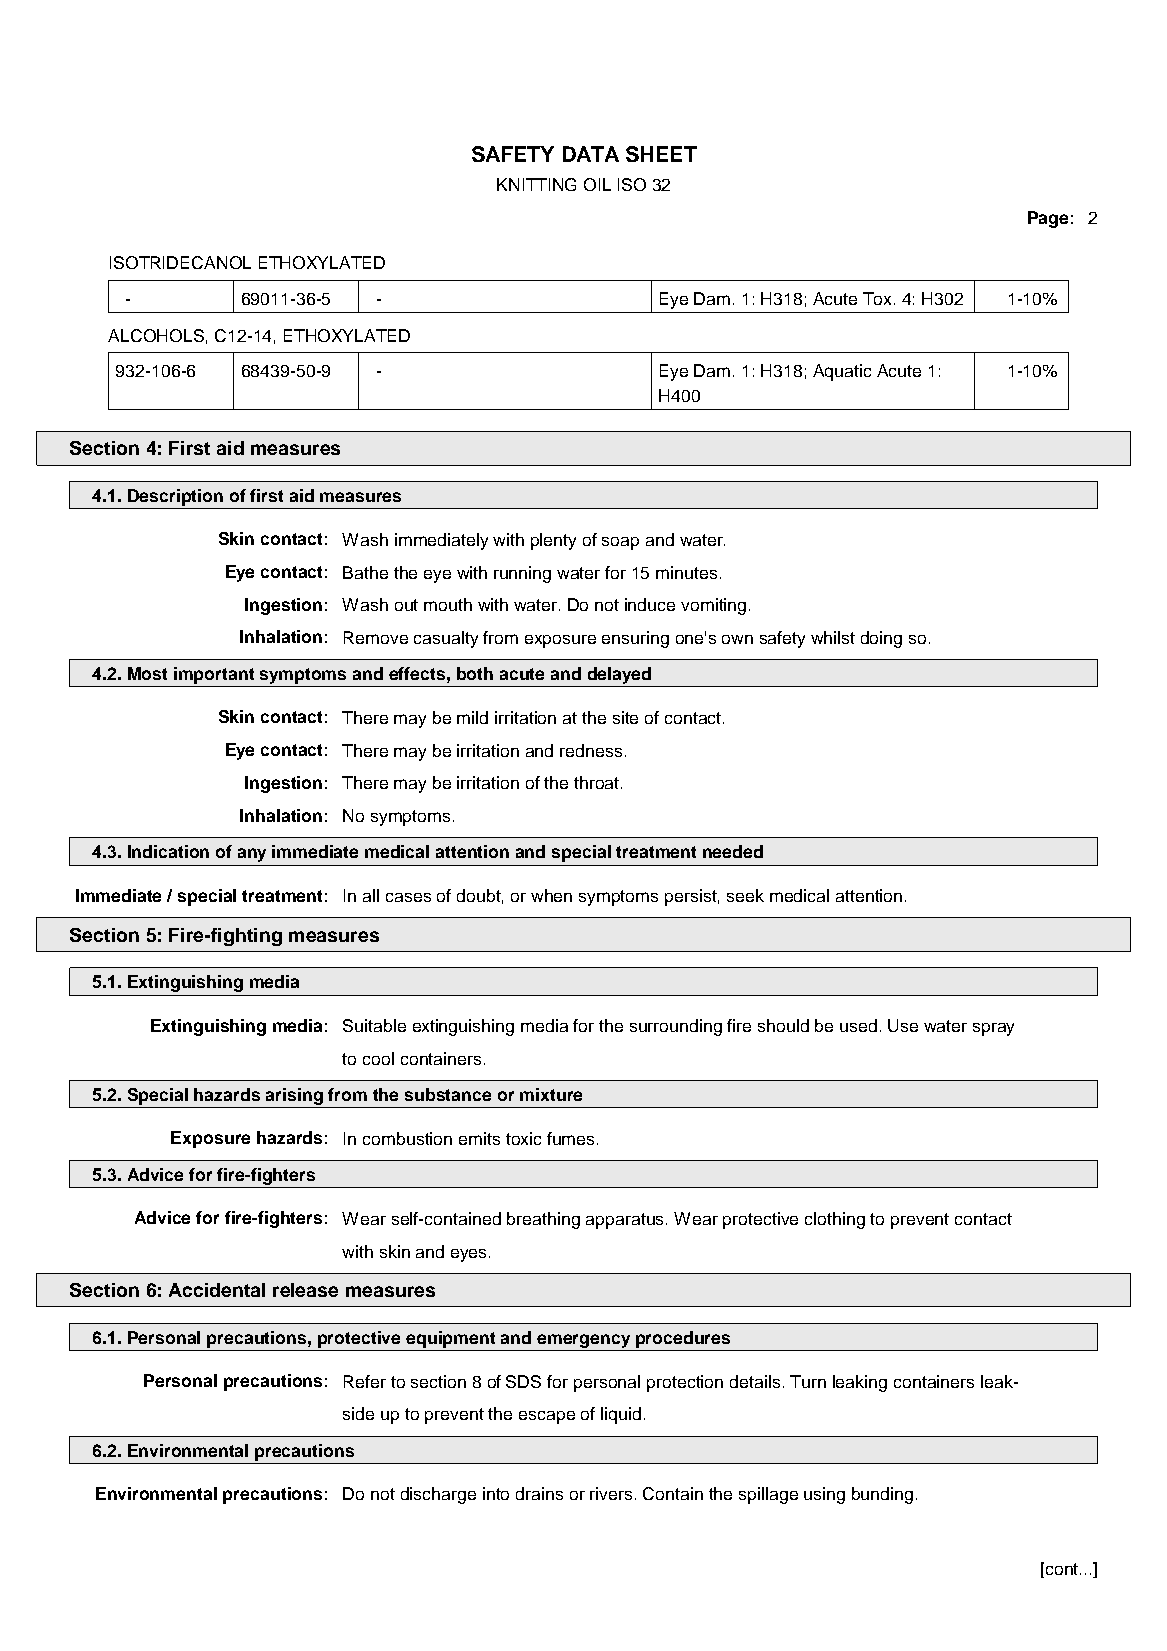 The width and height of the screenshot is (1167, 1651). Describe the element at coordinates (597, 184) in the screenshot. I see `OIL` at that location.
